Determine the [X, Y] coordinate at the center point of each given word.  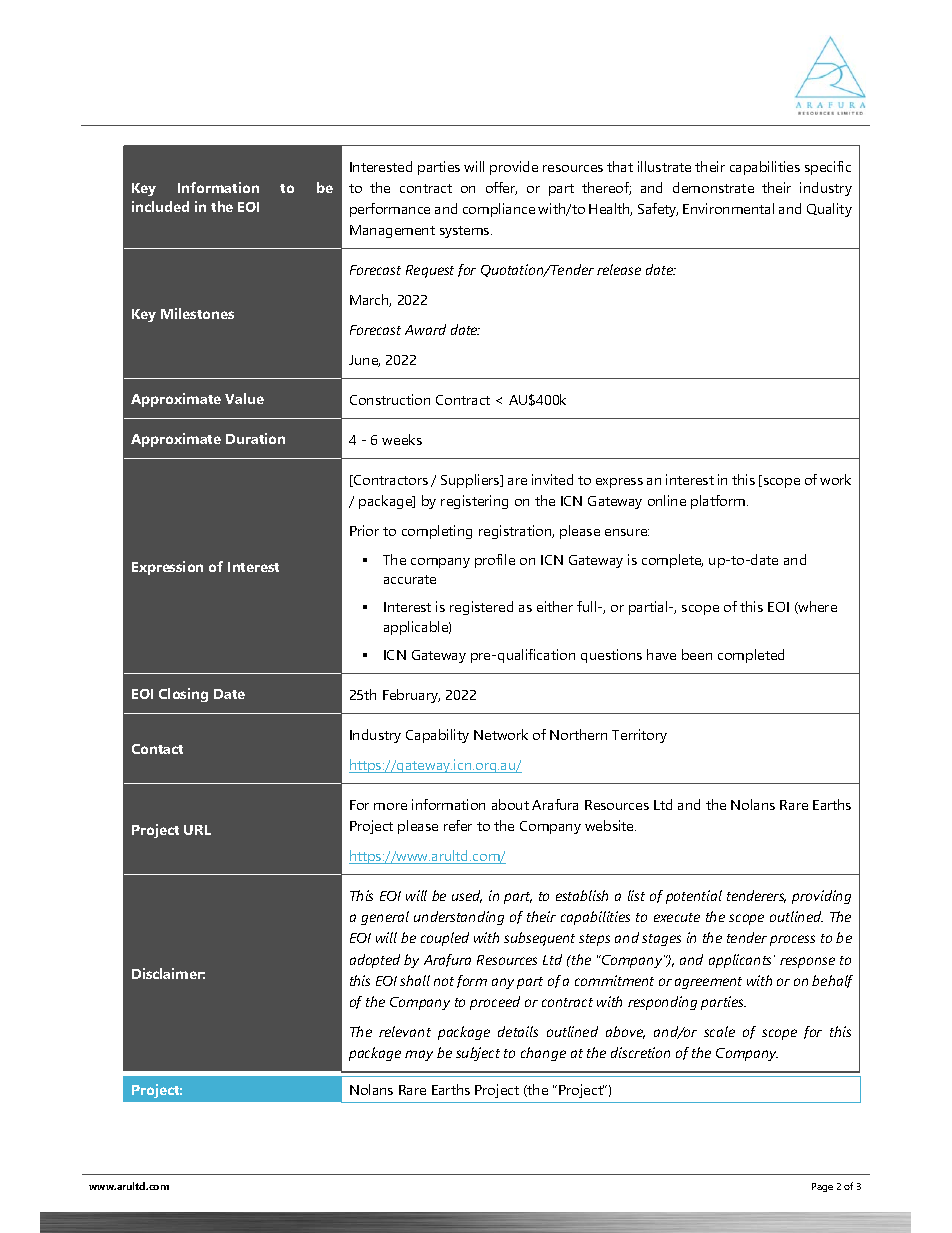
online [667, 500]
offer [501, 188]
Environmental [728, 208]
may [419, 1055]
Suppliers [471, 481]
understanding [459, 918]
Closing [183, 695]
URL [197, 830]
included [160, 206]
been [697, 654]
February [411, 696]
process [792, 940]
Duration [255, 438]
